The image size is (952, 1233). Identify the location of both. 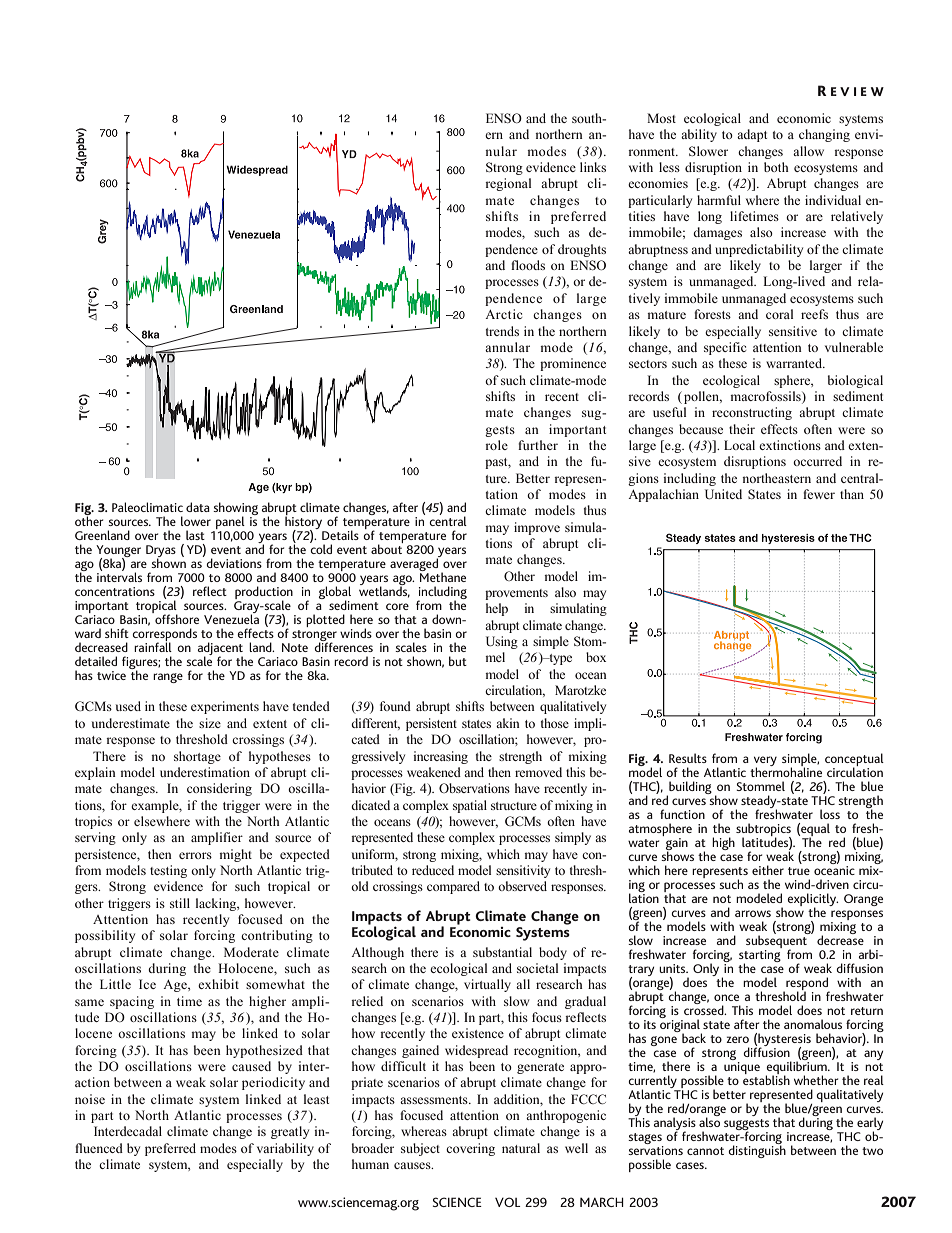
(776, 167).
